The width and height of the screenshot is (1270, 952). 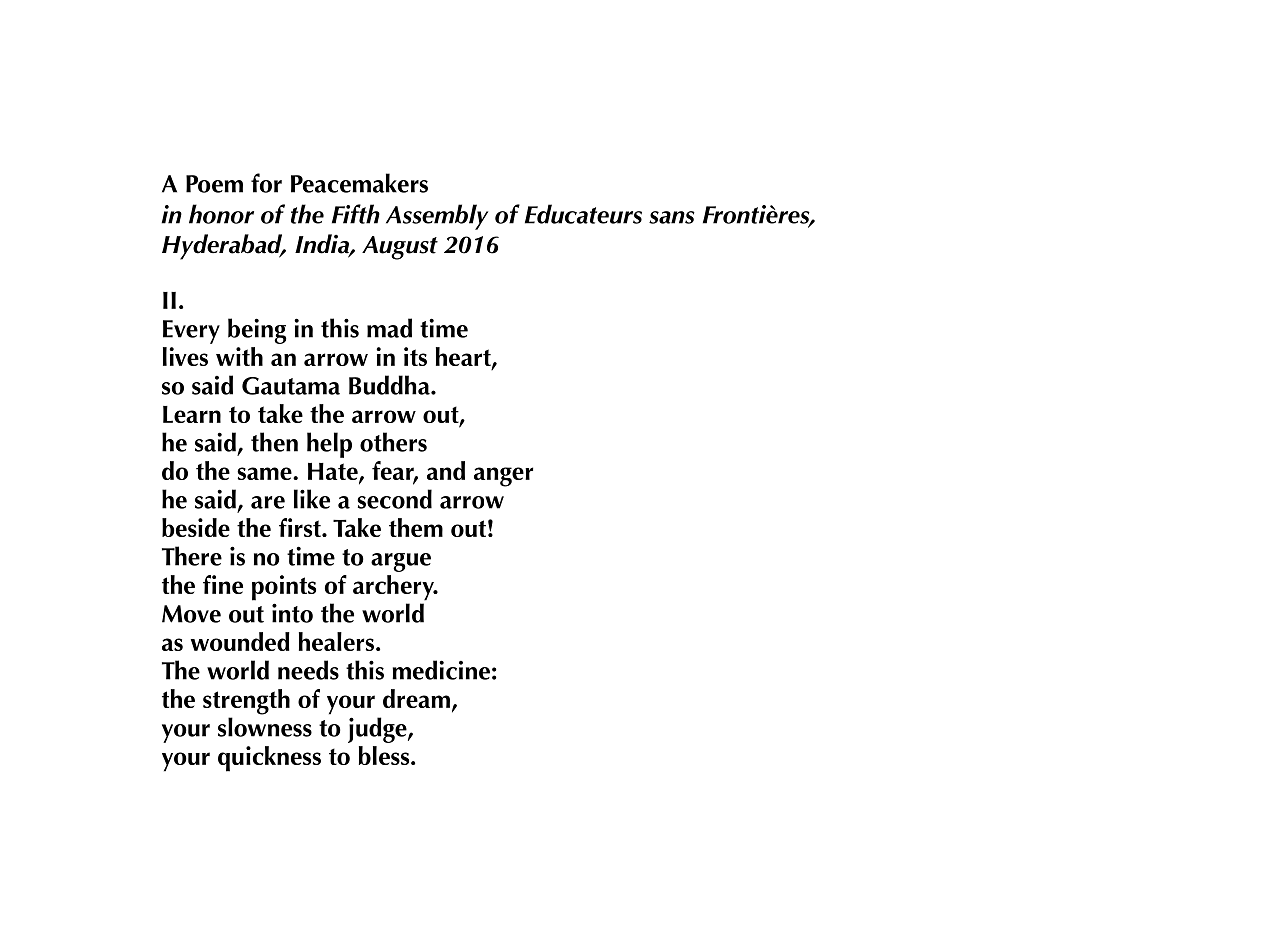 I want to click on dream, so click(x=416, y=698).
